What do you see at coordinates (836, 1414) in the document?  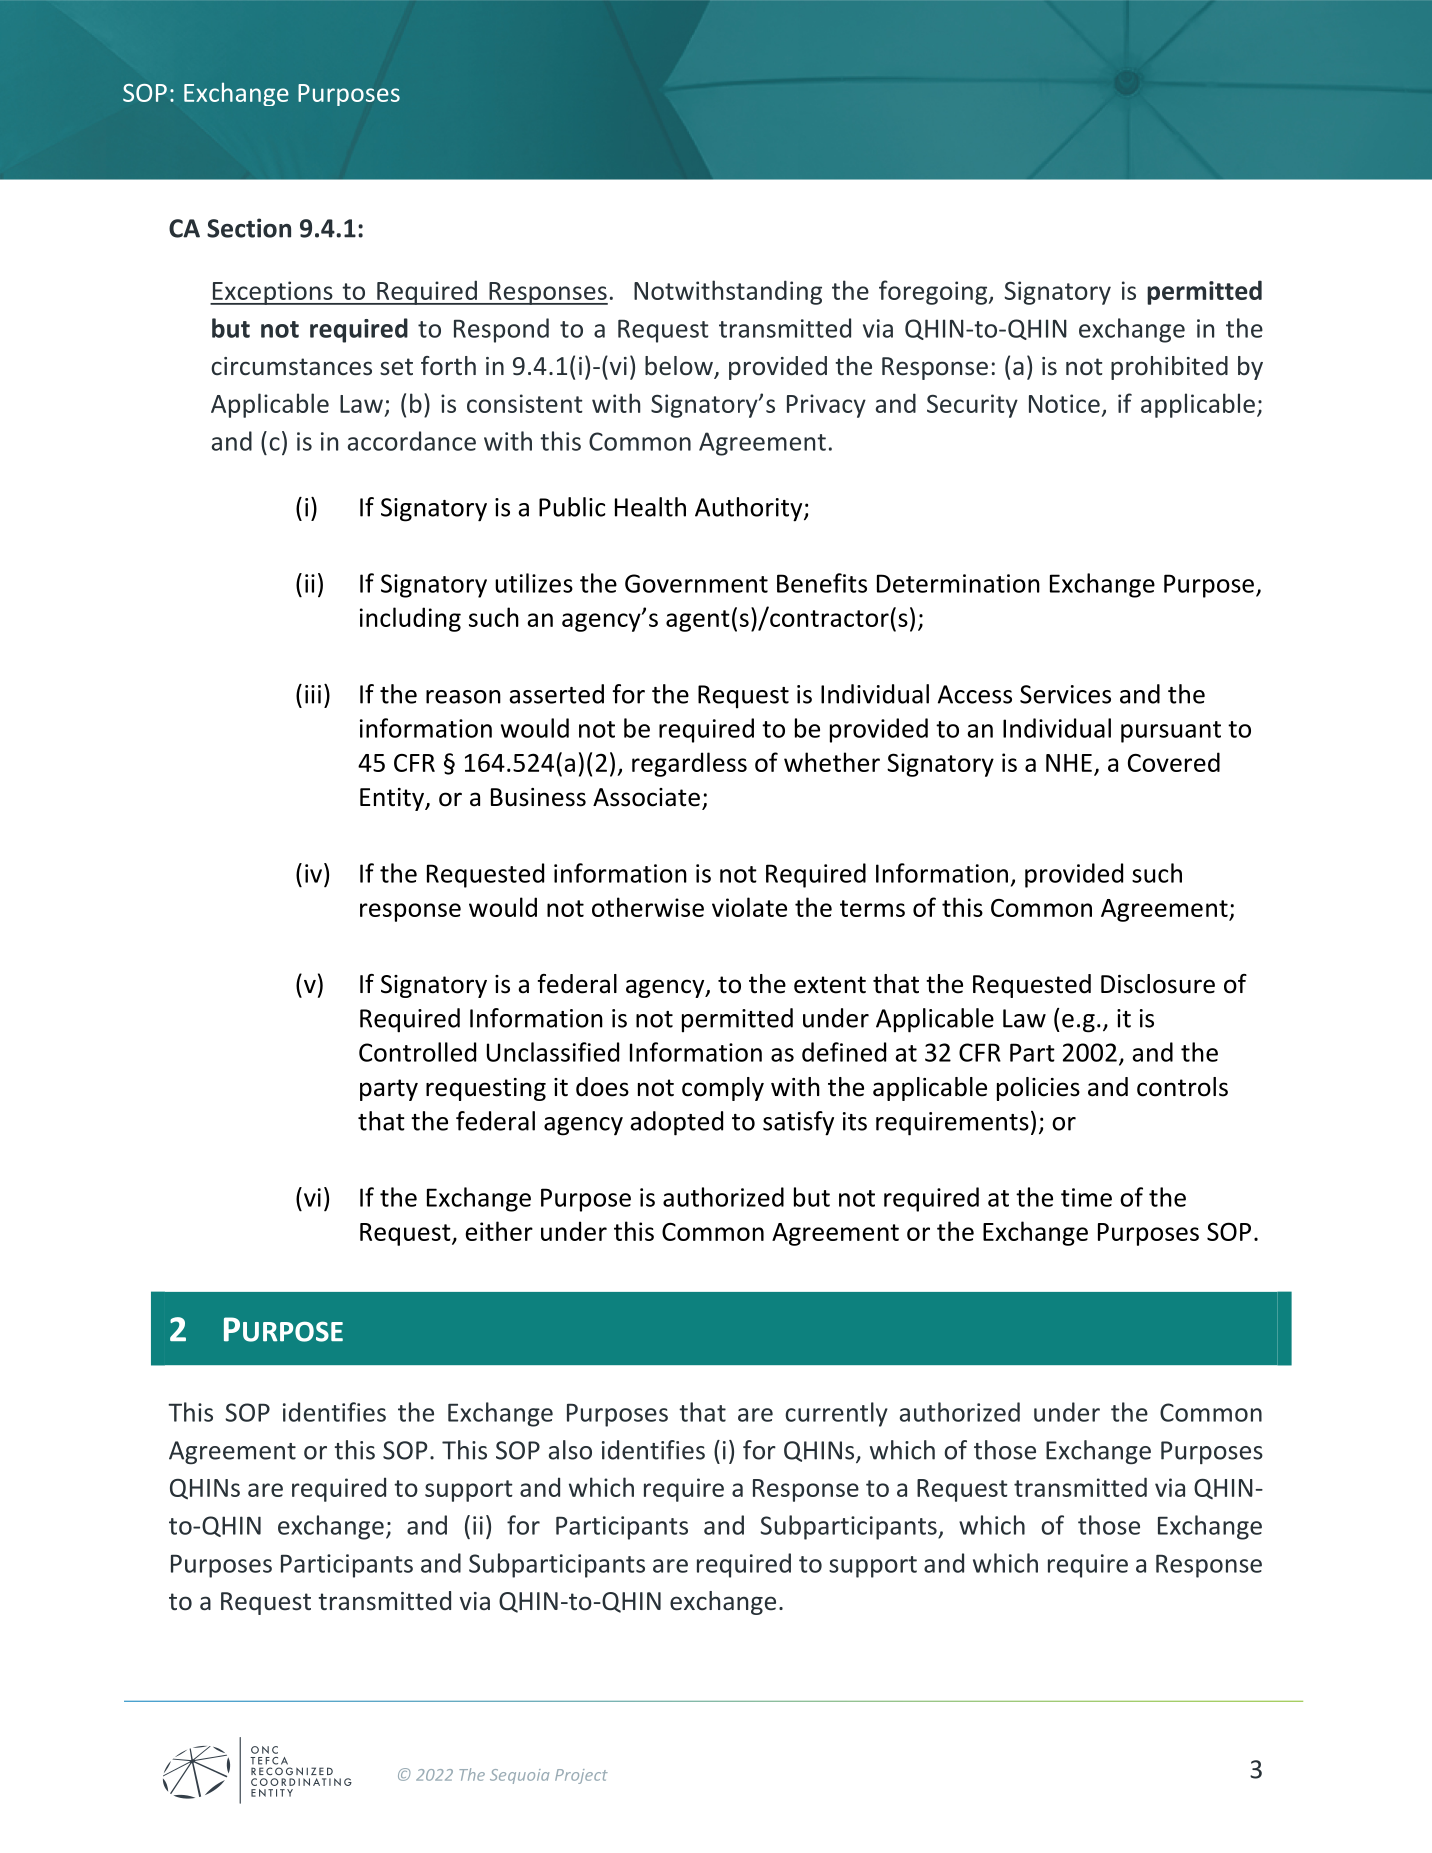 I see `currently` at bounding box center [836, 1414].
